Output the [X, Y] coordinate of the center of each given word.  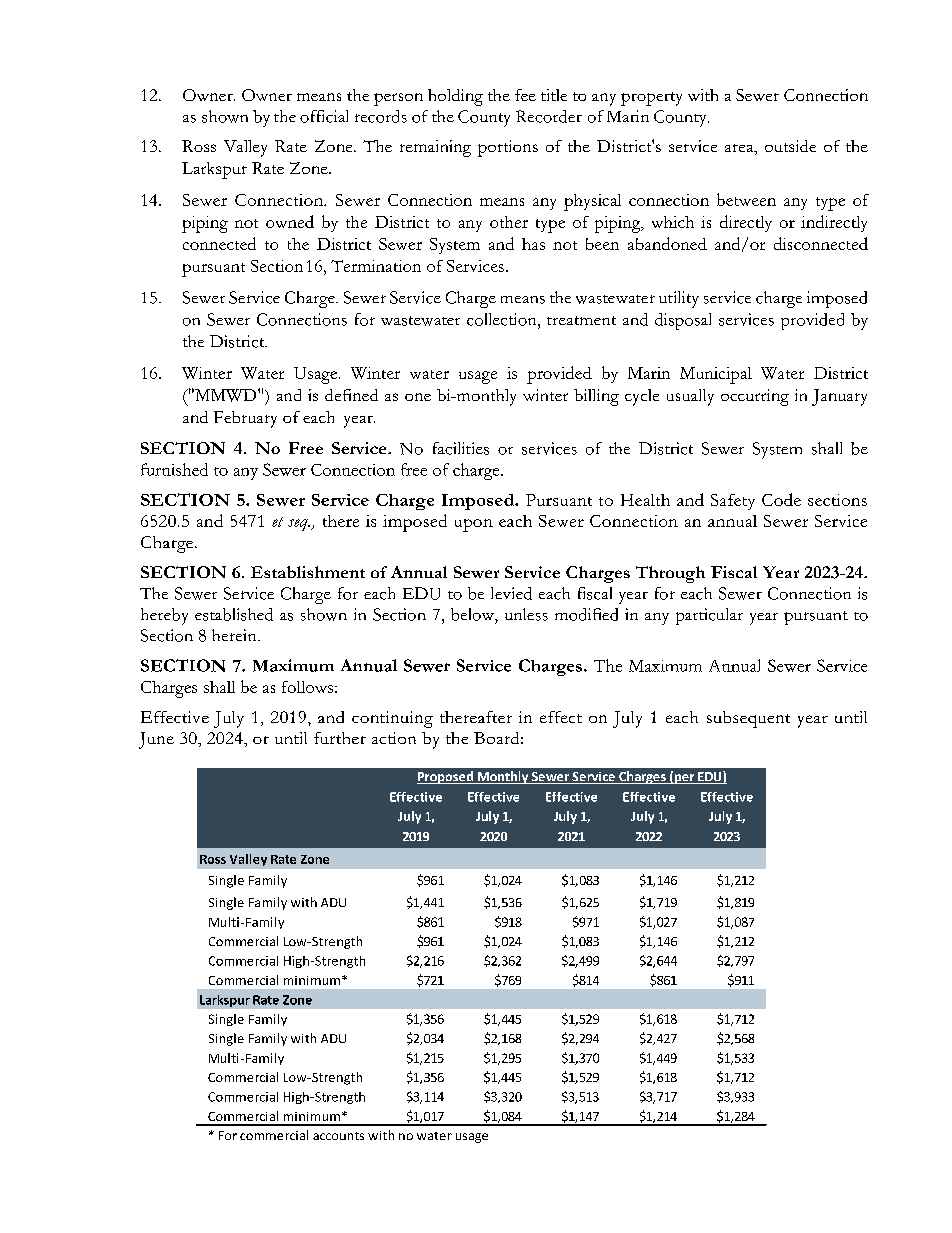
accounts [338, 1136]
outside [790, 146]
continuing [392, 719]
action [394, 738]
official [324, 116]
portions [508, 148]
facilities [461, 448]
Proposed [446, 777]
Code [781, 499]
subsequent [748, 719]
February [245, 419]
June [156, 740]
